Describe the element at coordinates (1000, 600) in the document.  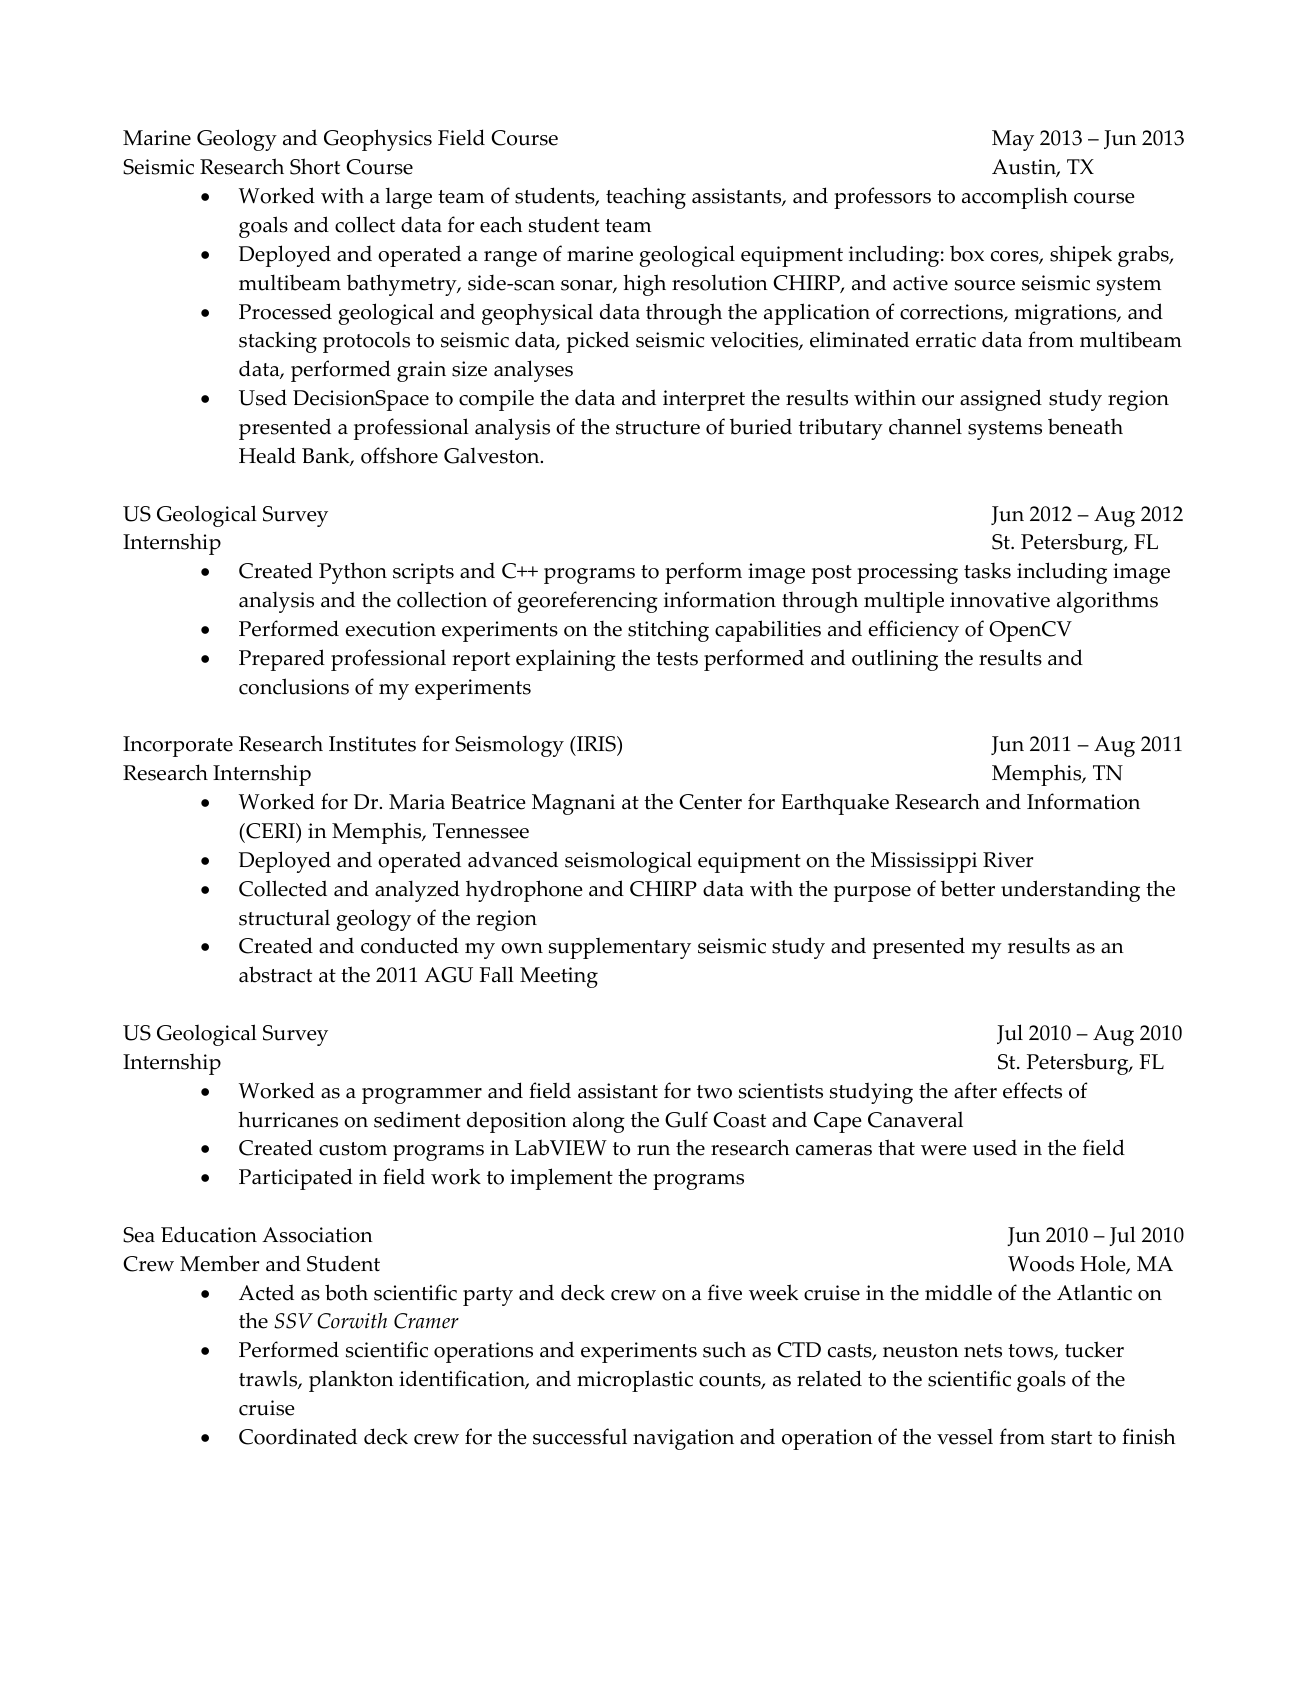
I see `innovative` at that location.
